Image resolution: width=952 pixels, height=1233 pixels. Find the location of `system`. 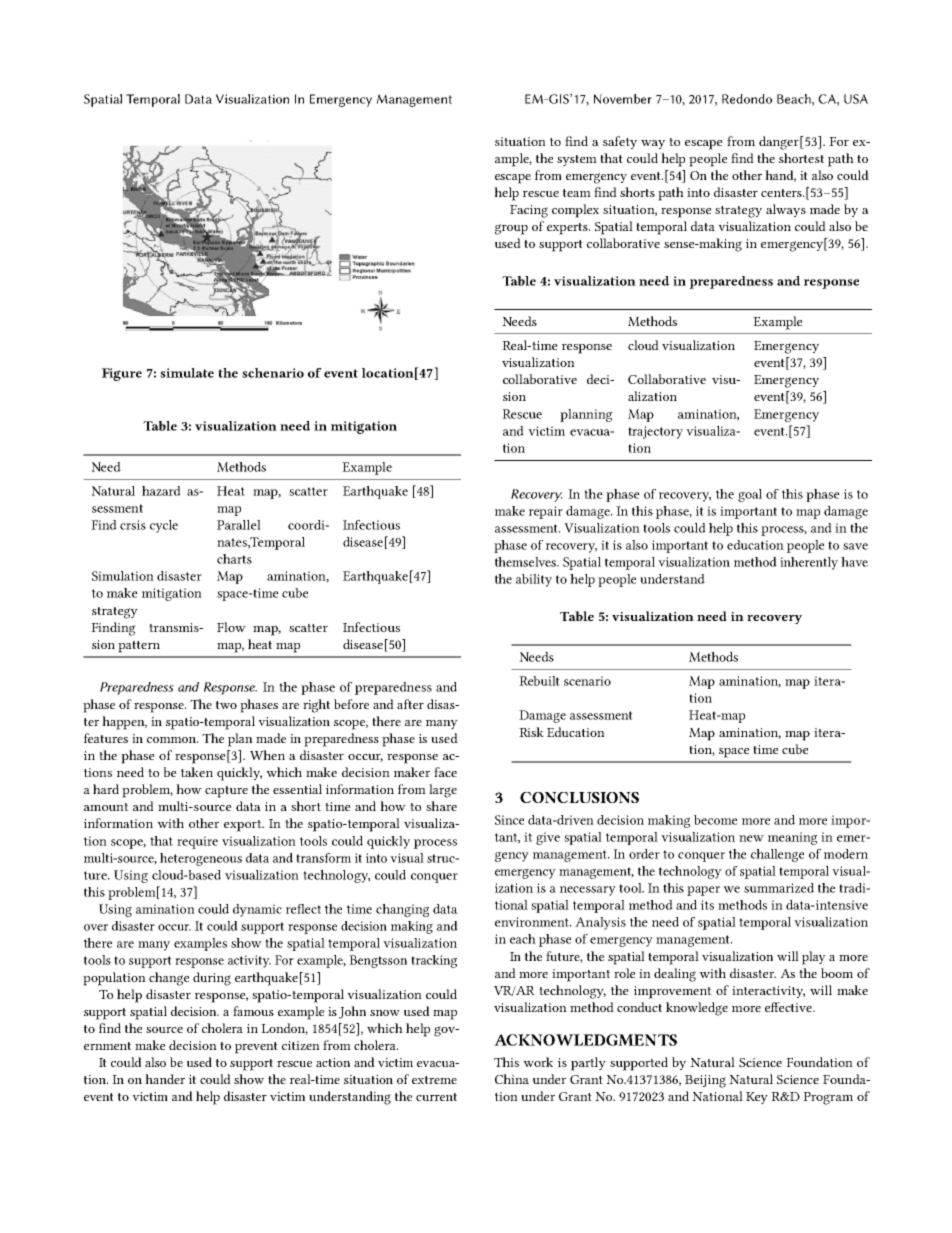

system is located at coordinates (577, 160).
